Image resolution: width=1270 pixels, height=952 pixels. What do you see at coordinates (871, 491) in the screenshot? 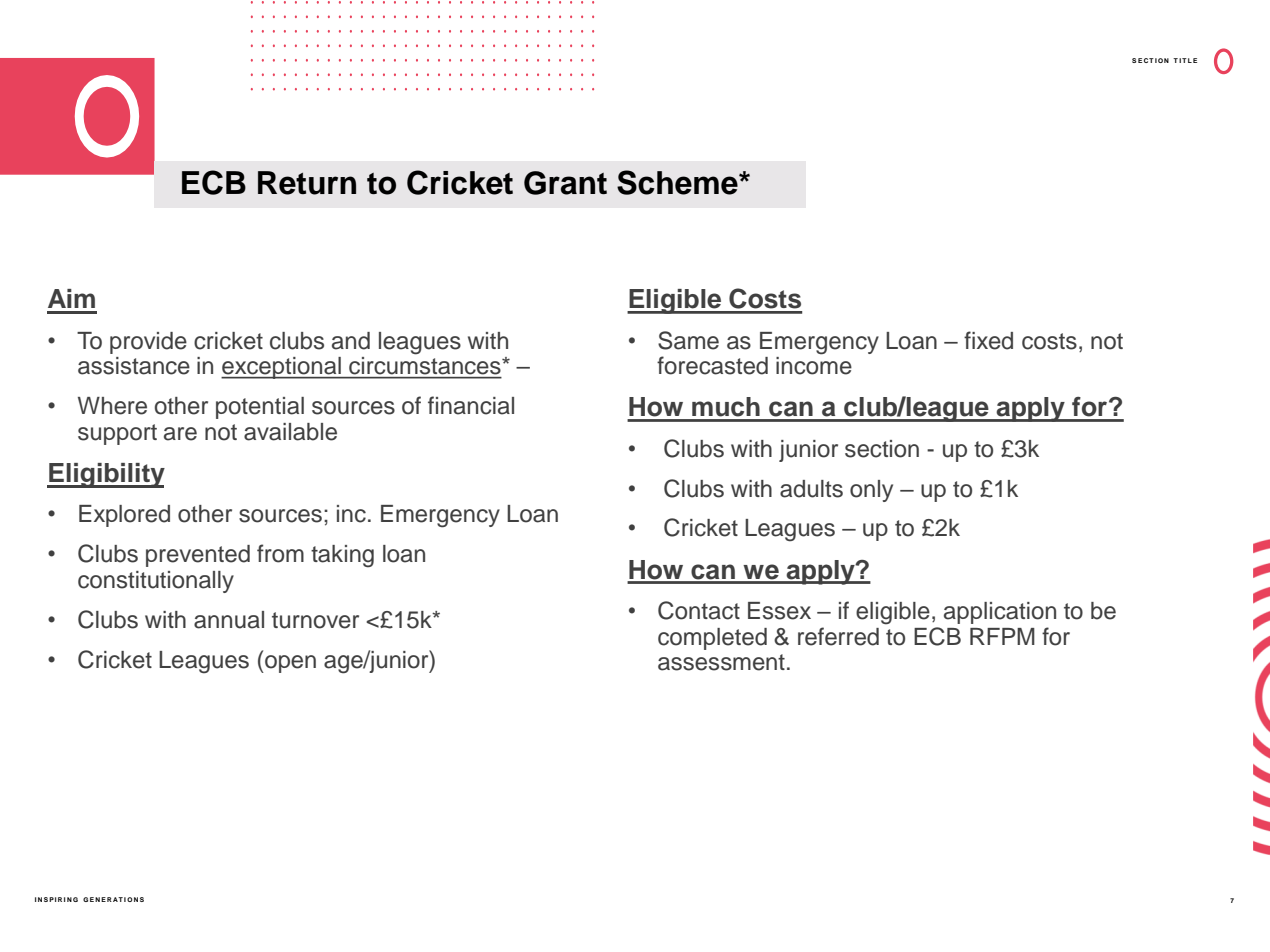
I see `only` at bounding box center [871, 491].
